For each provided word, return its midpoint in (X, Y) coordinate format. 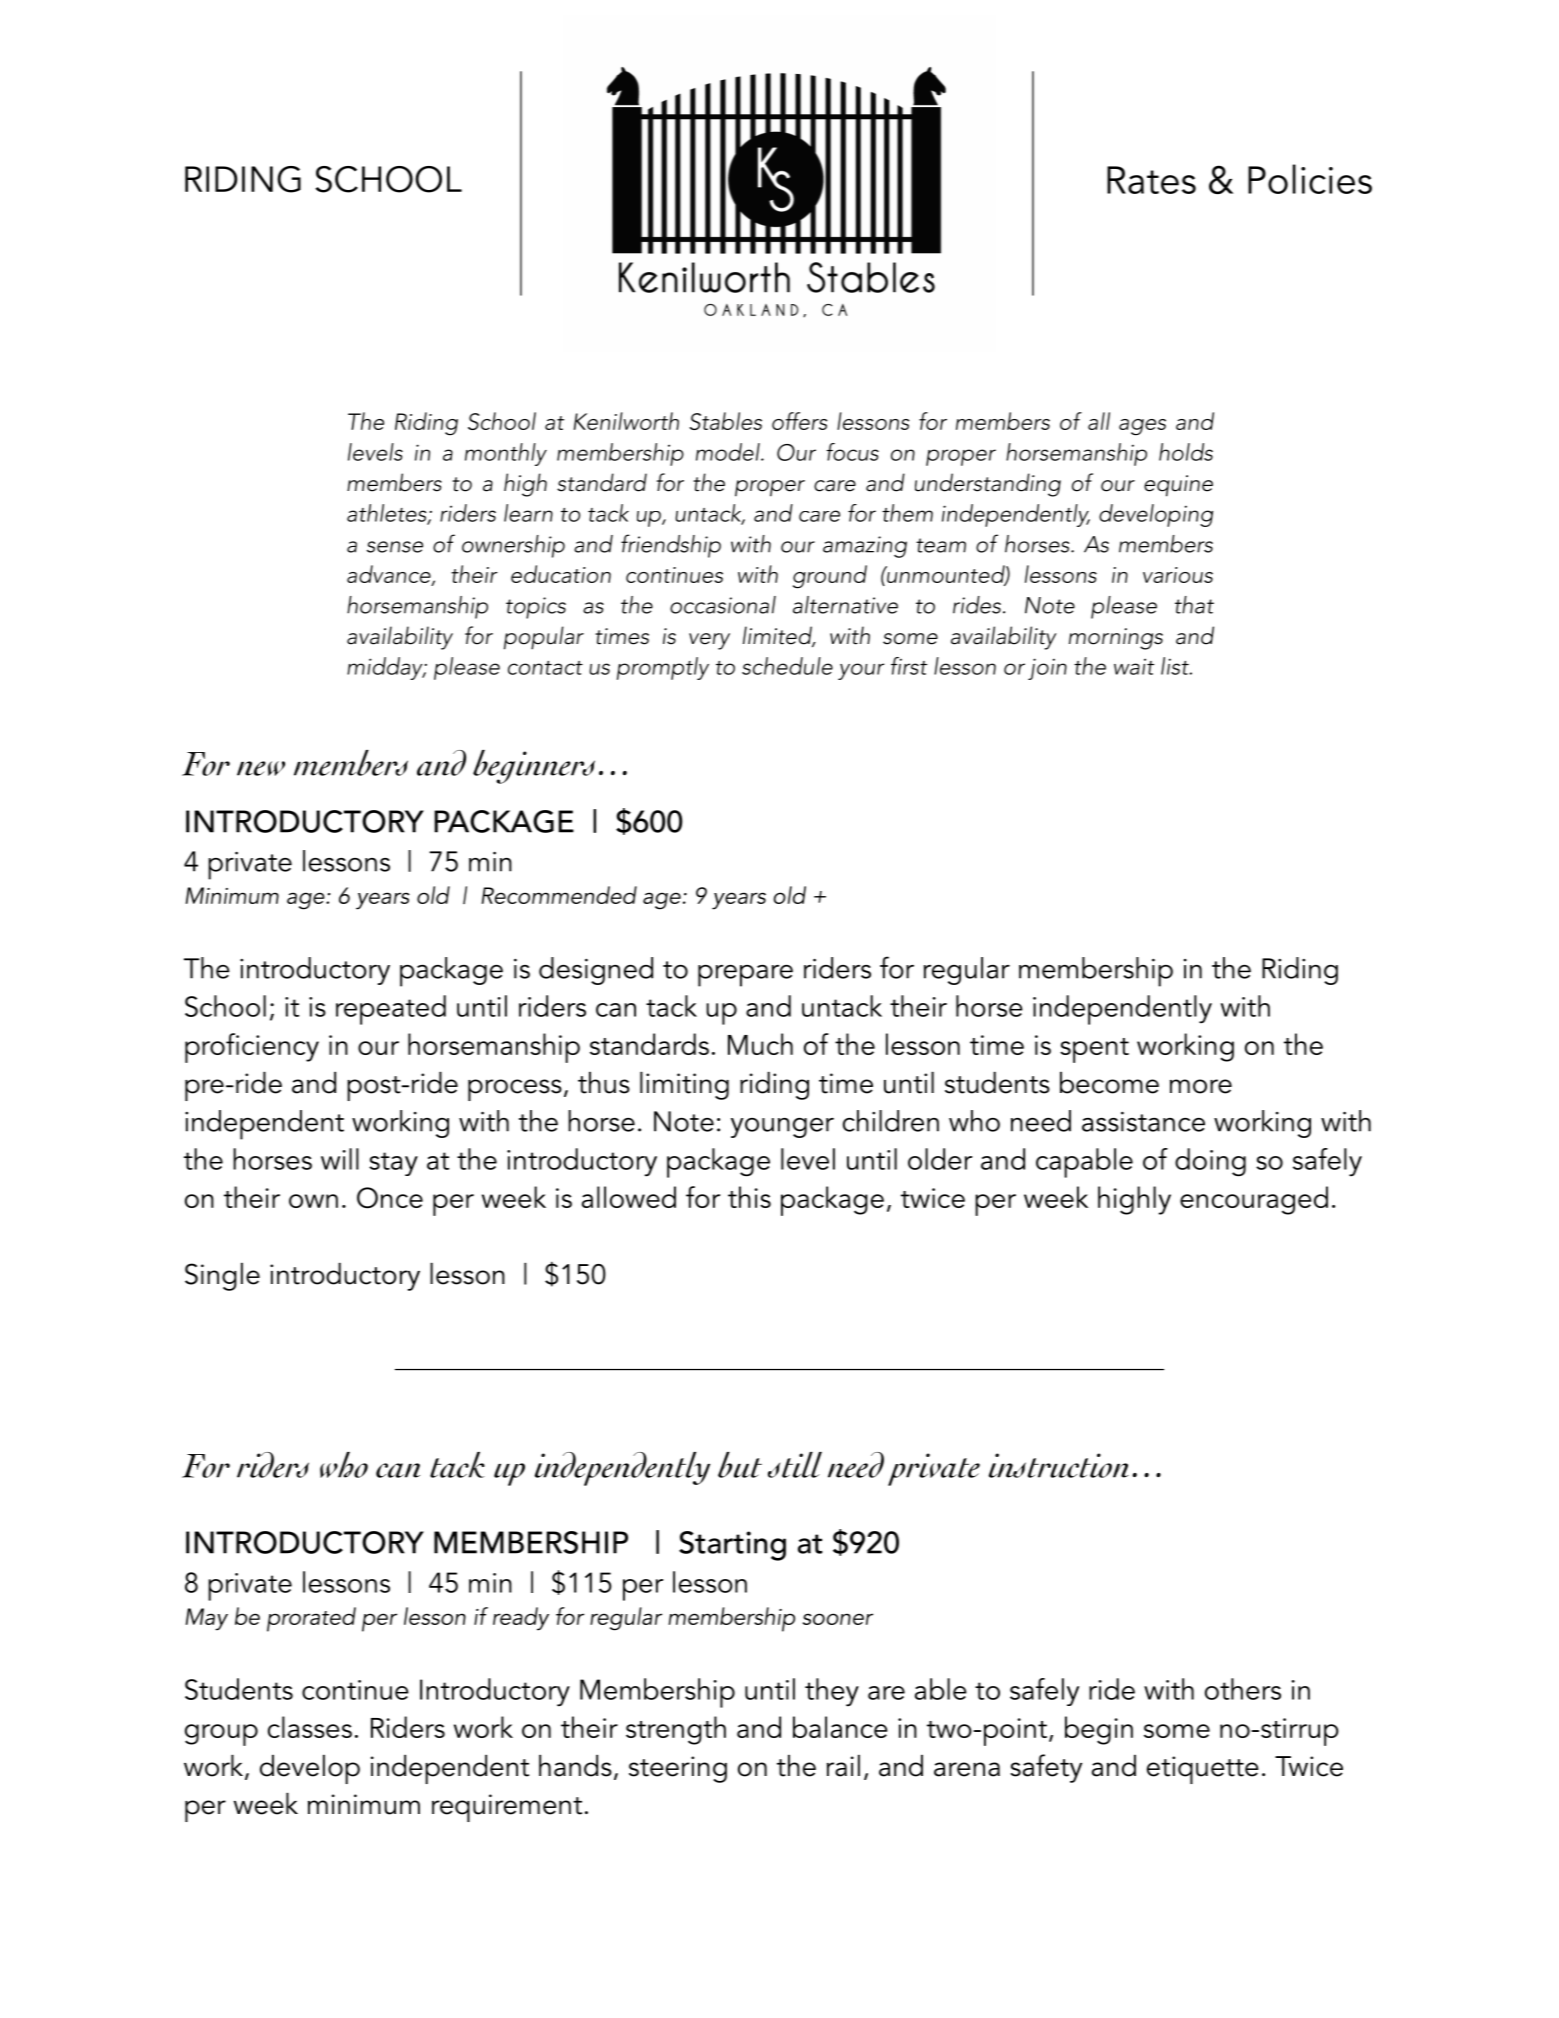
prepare (745, 976)
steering (678, 1769)
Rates (1151, 180)
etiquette (1203, 1770)
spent (1094, 1050)
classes (310, 1727)
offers (800, 421)
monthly (506, 454)
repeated (391, 1010)
